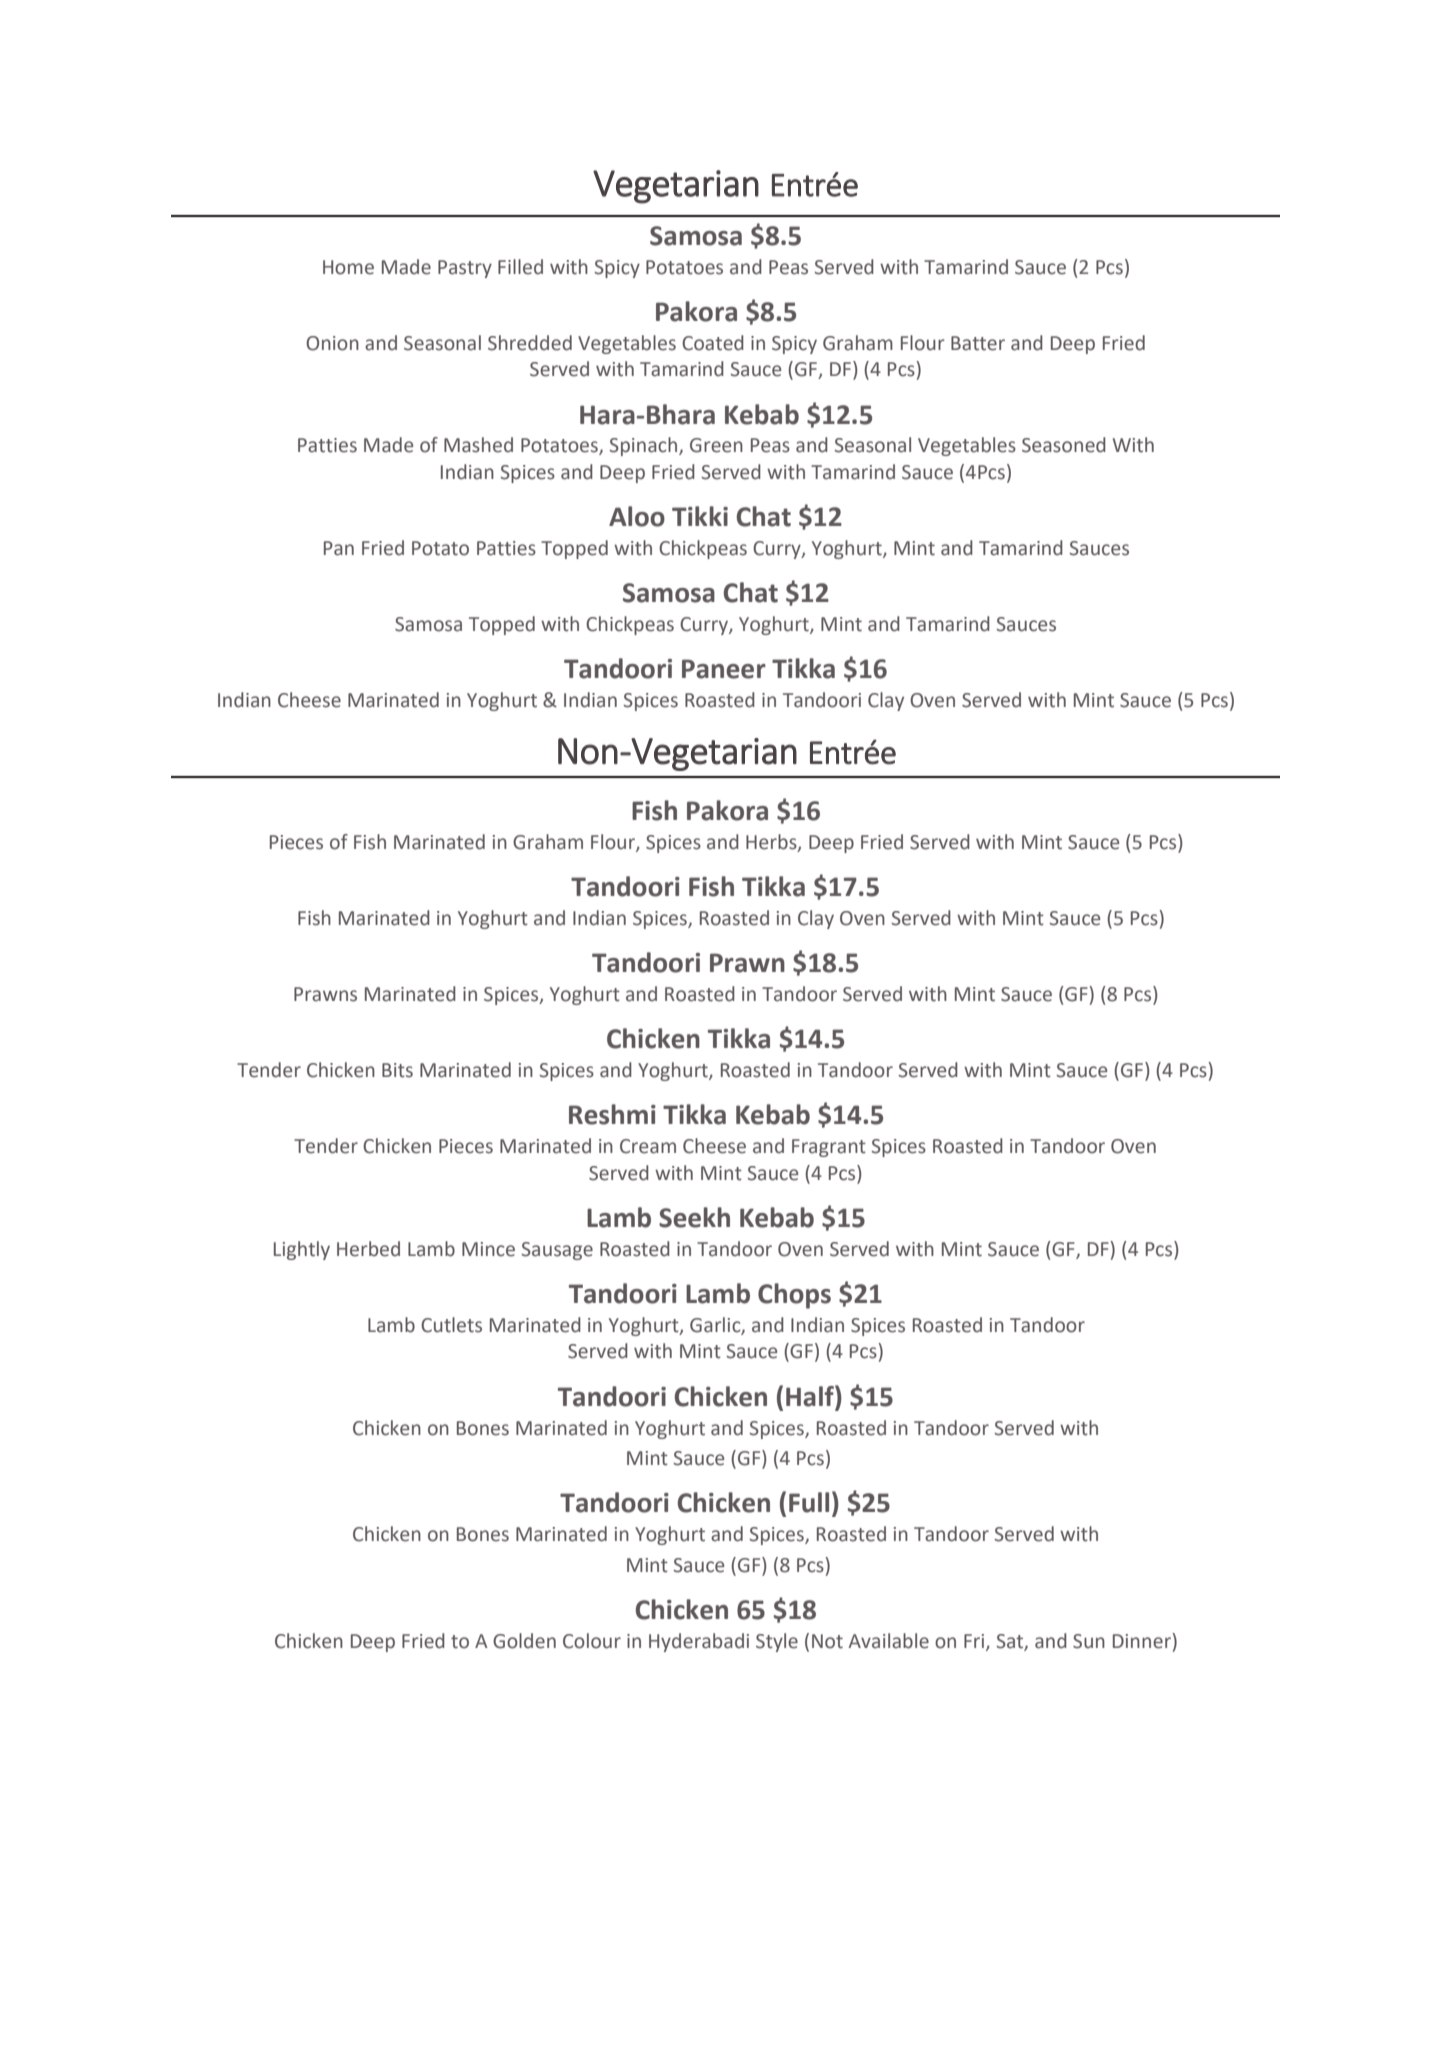  Describe the element at coordinates (777, 1642) in the screenshot. I see `Style` at that location.
